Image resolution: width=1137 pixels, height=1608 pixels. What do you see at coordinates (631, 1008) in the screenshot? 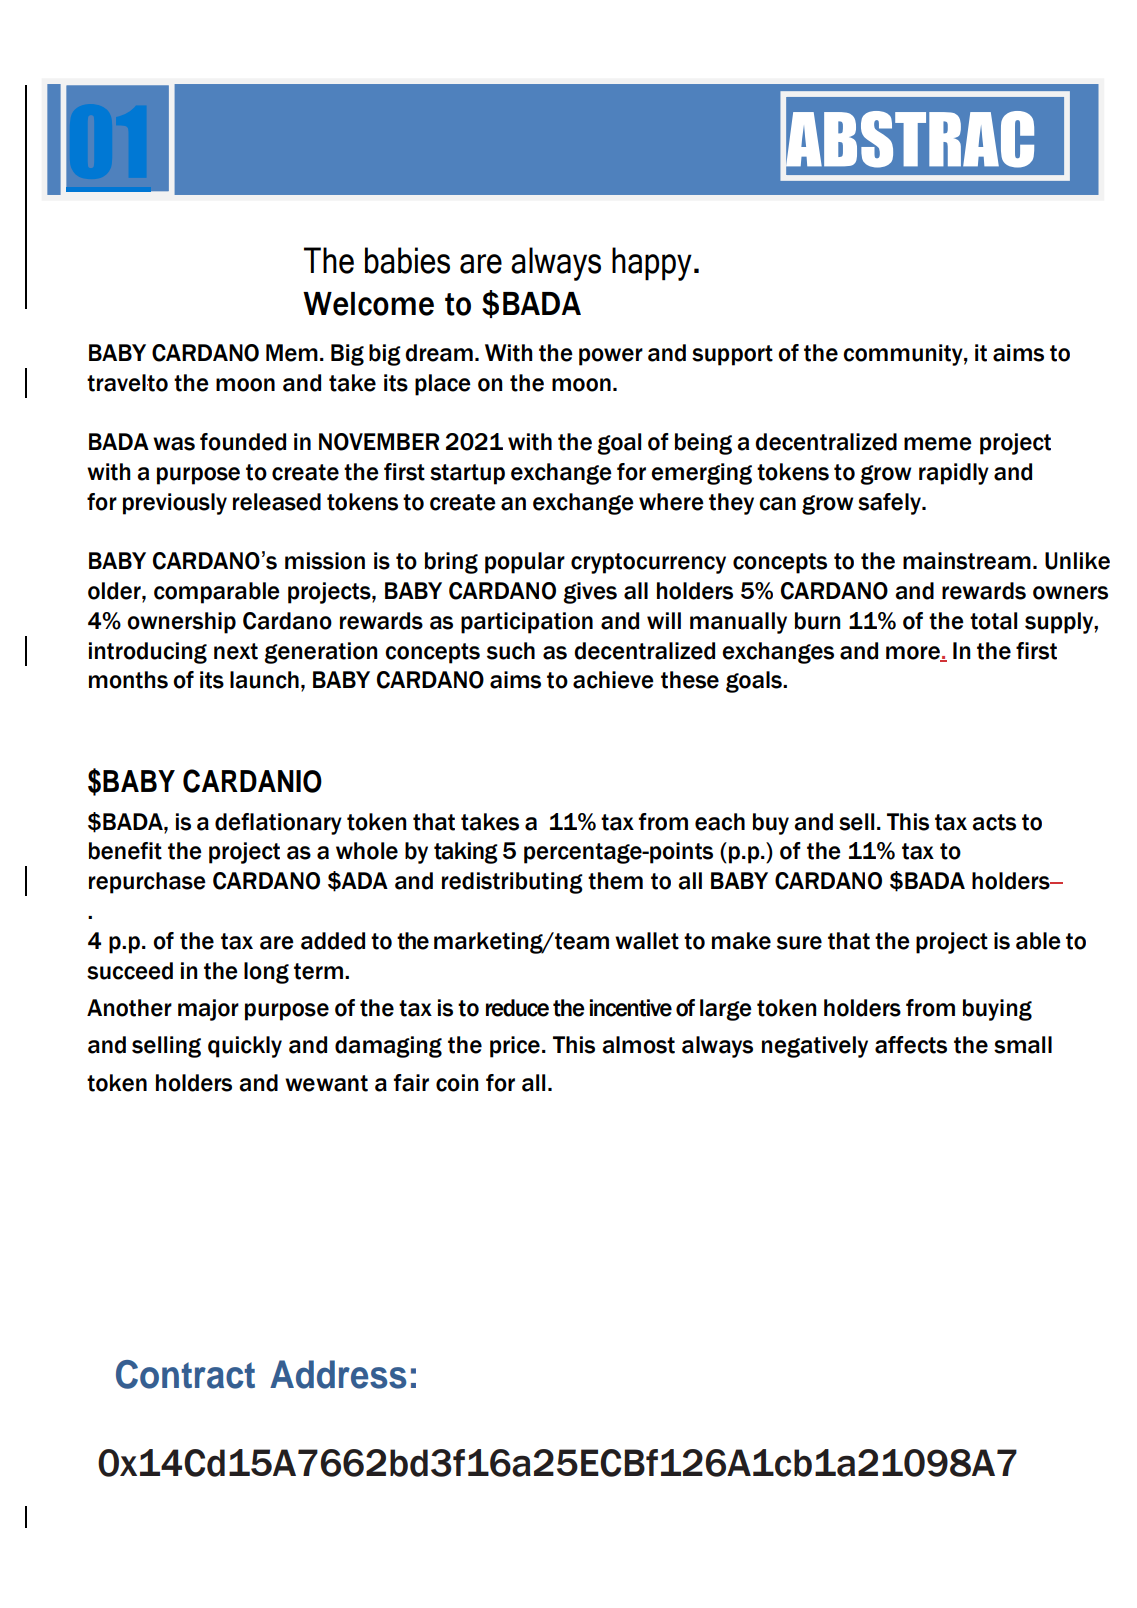
I see `incentive` at bounding box center [631, 1008].
